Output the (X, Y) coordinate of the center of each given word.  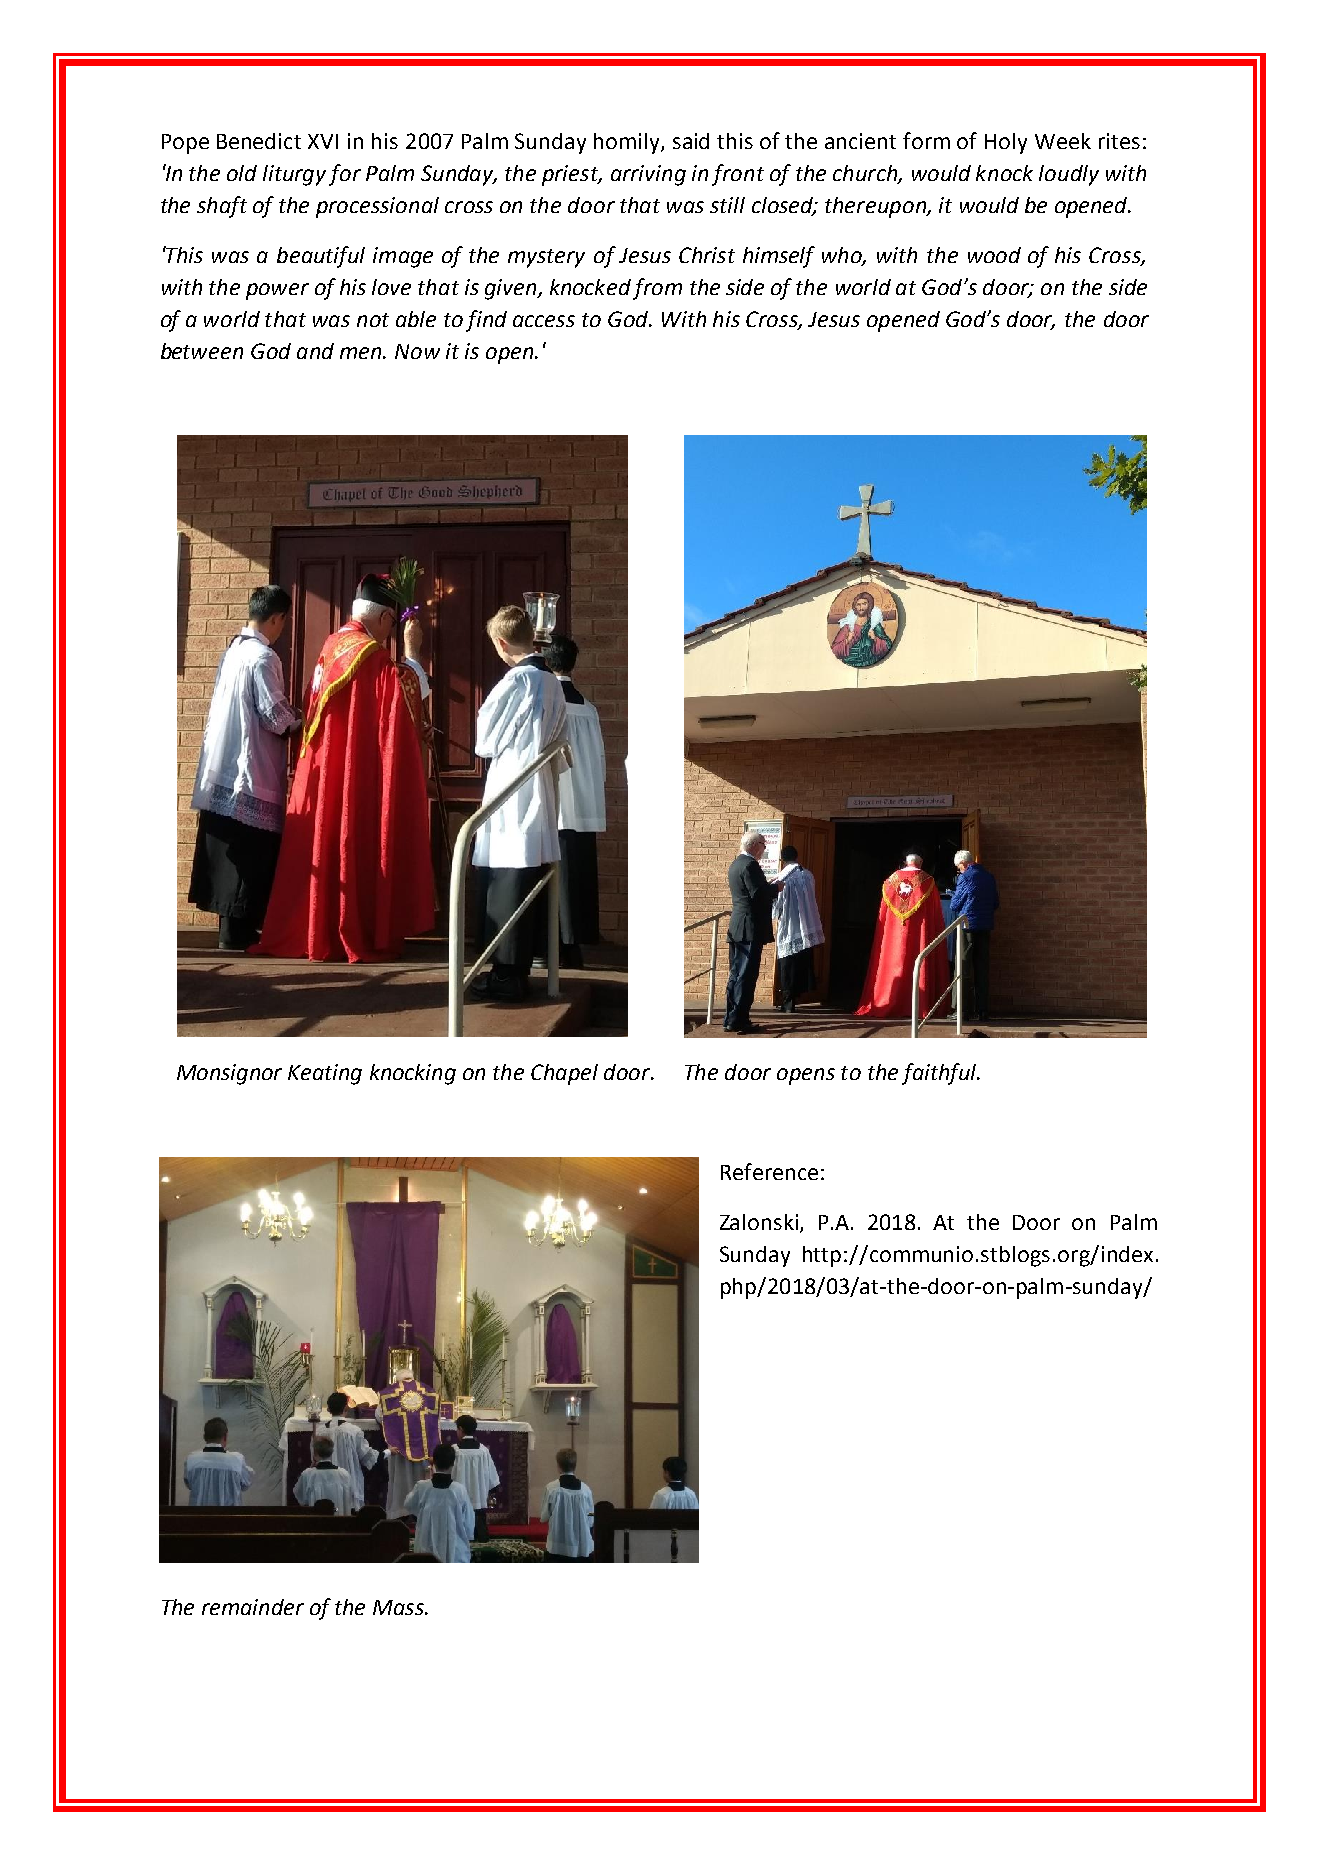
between (202, 351)
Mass (399, 1607)
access (544, 321)
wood (994, 255)
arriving (648, 175)
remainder (253, 1607)
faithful (940, 1074)
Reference (769, 1171)
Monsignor (229, 1074)
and (315, 351)
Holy (1006, 143)
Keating (325, 1074)
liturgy (294, 175)
